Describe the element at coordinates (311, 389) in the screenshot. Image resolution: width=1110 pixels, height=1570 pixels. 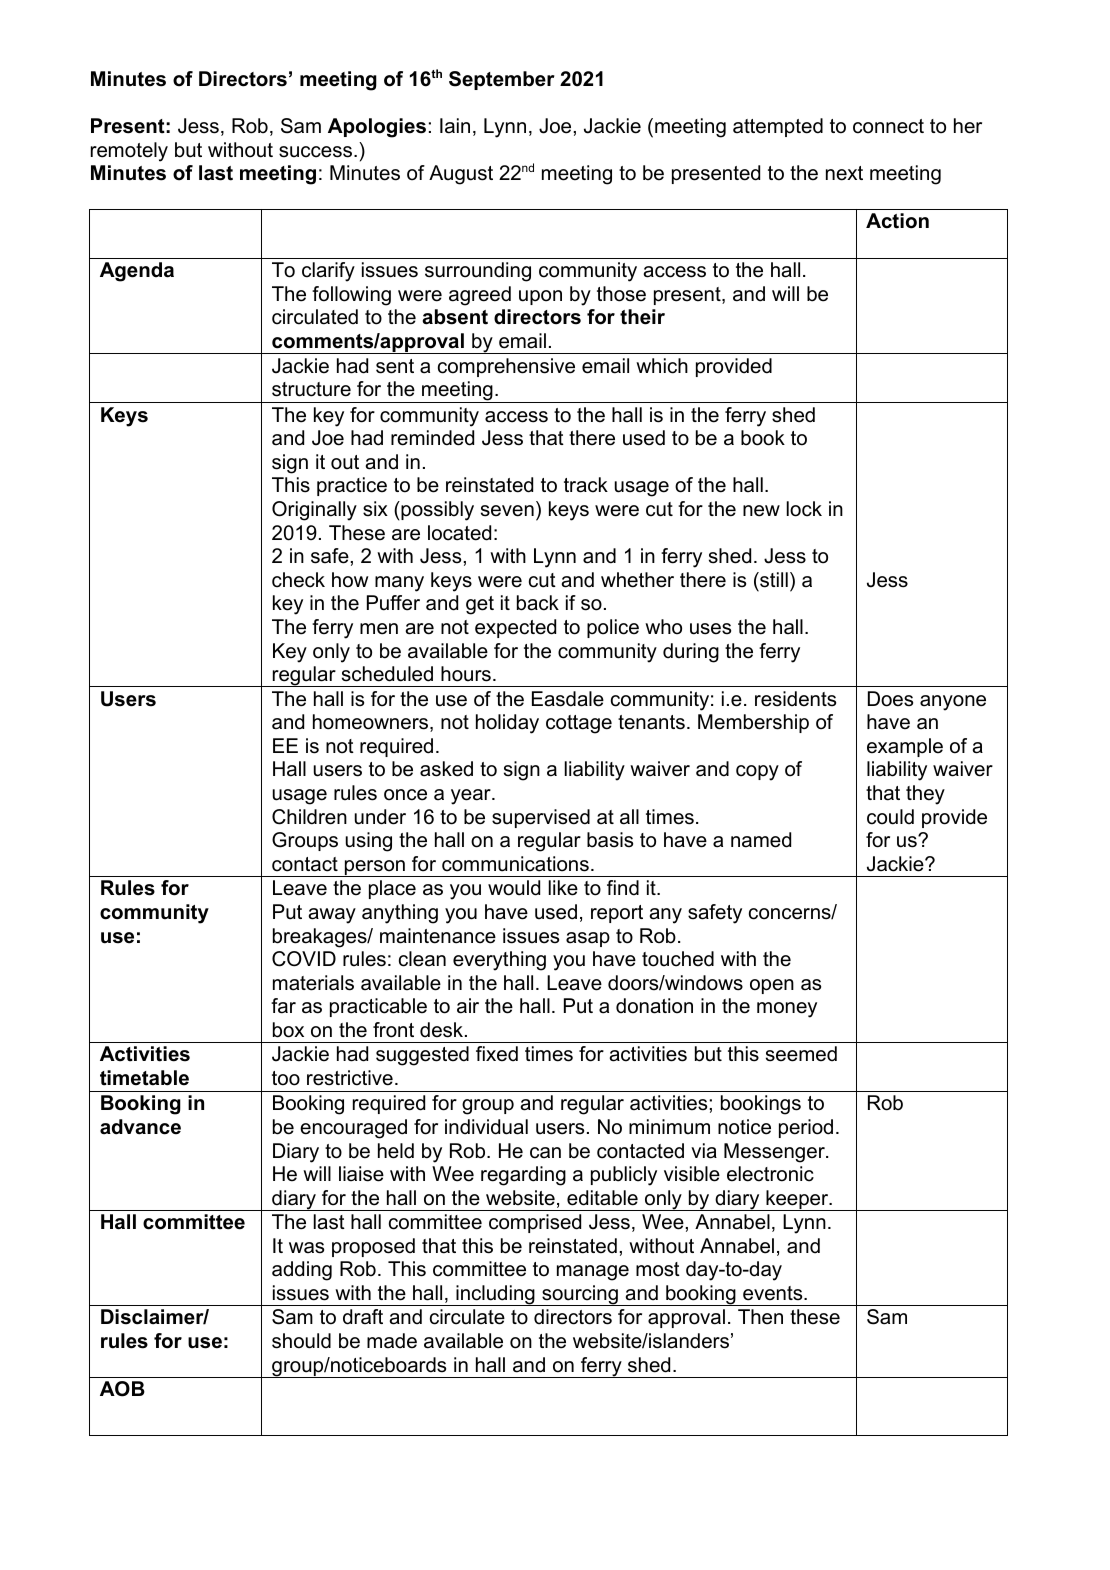
I see `structure` at that location.
